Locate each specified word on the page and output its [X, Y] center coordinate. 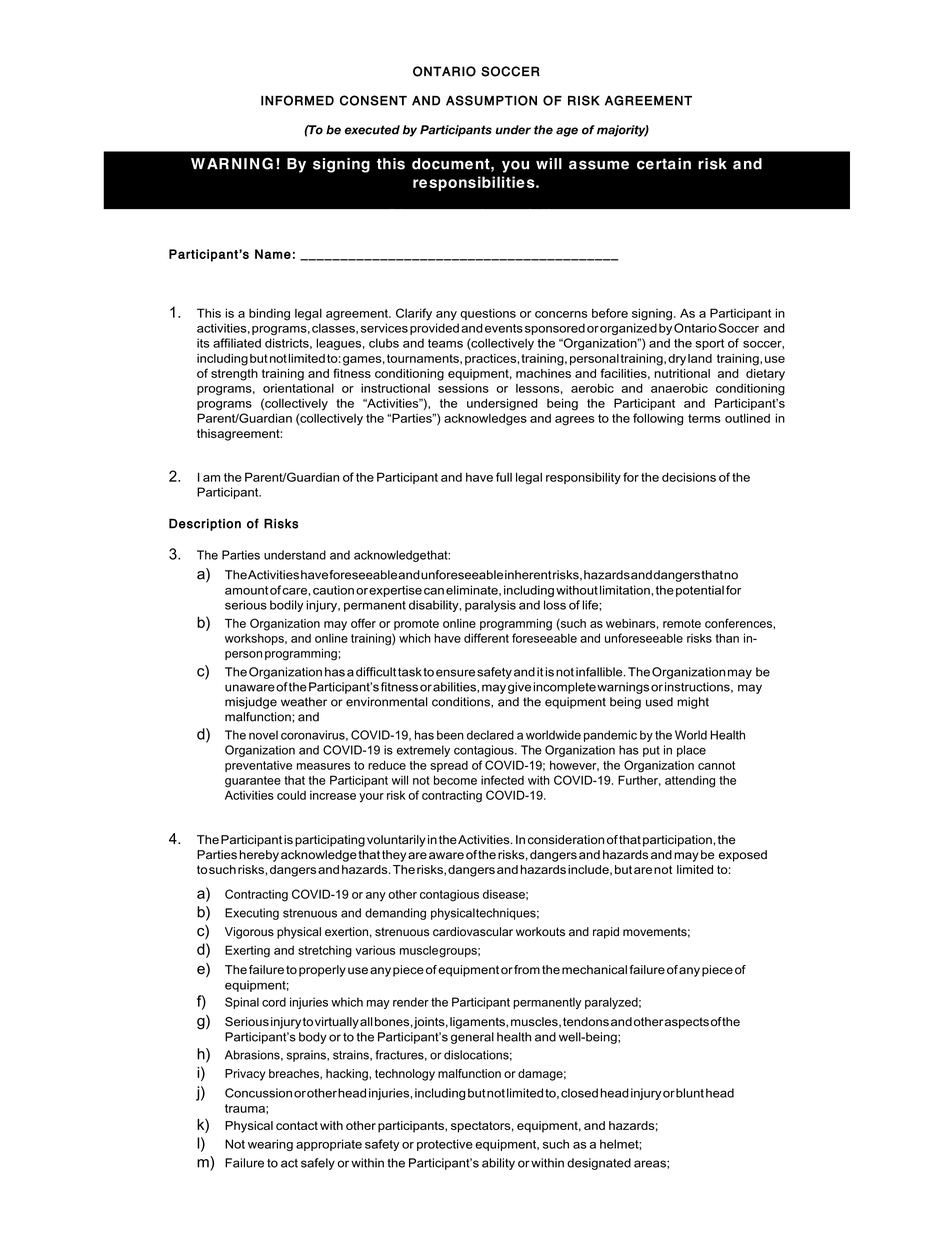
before [610, 313]
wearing [270, 1145]
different [486, 638]
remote [682, 623]
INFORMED [297, 100]
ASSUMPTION [491, 100]
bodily [287, 606]
